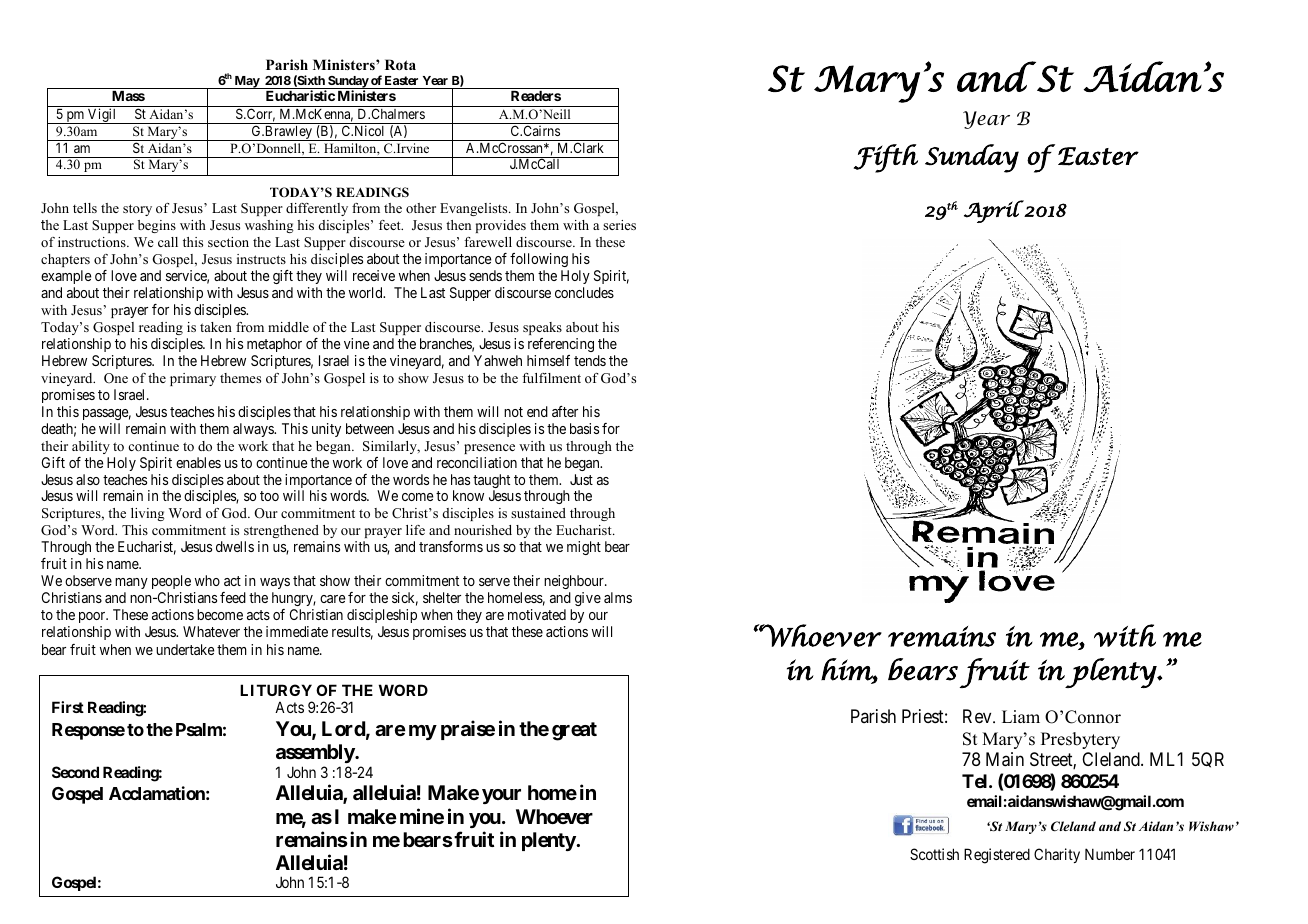 Image resolution: width=1308 pixels, height=924 pixels. What do you see at coordinates (886, 158) in the screenshot?
I see `Fifth` at bounding box center [886, 158].
